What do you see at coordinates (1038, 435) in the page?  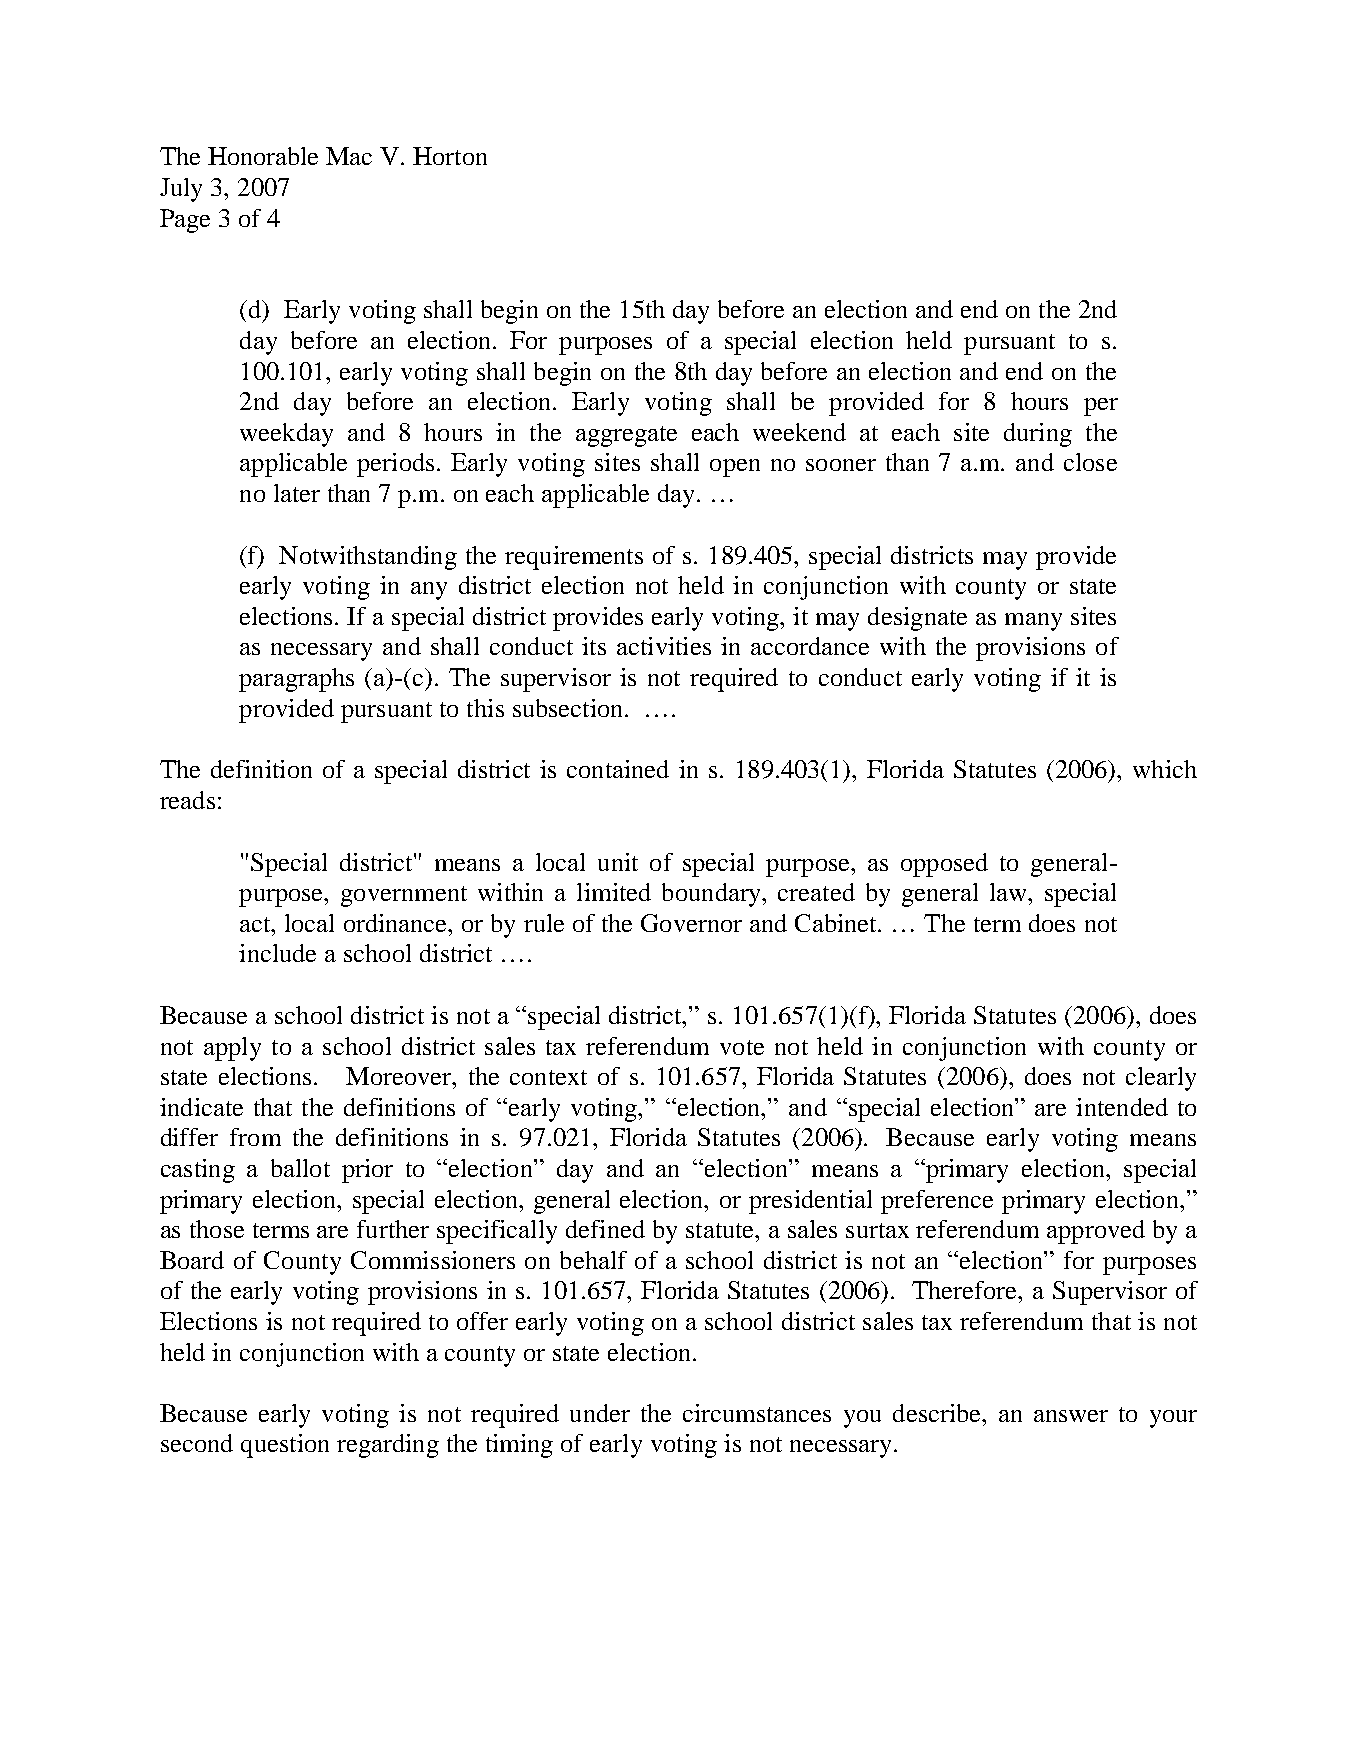 I see `during` at bounding box center [1038, 435].
